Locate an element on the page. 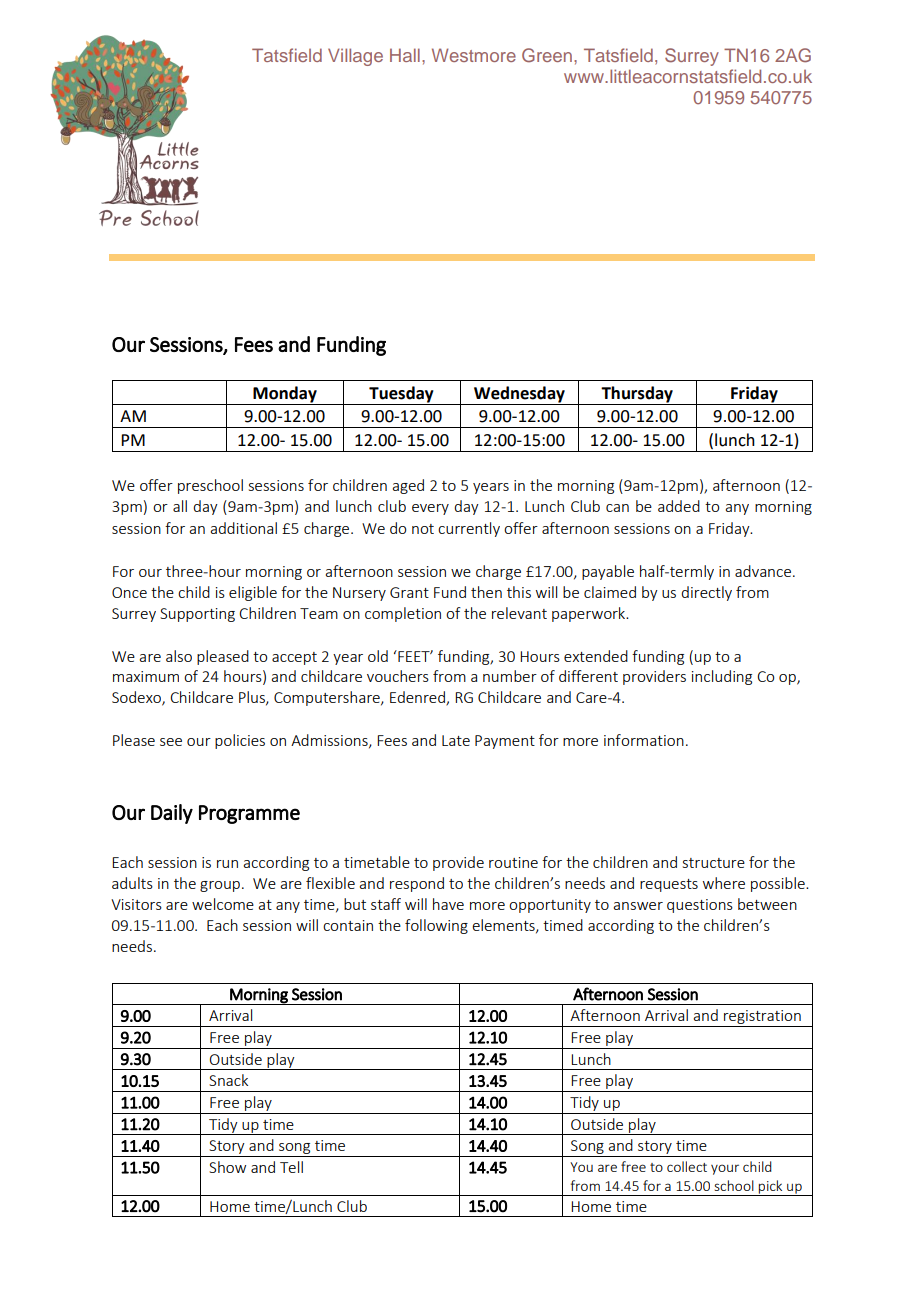 The width and height of the document is (924, 1308). Green is located at coordinates (547, 55).
